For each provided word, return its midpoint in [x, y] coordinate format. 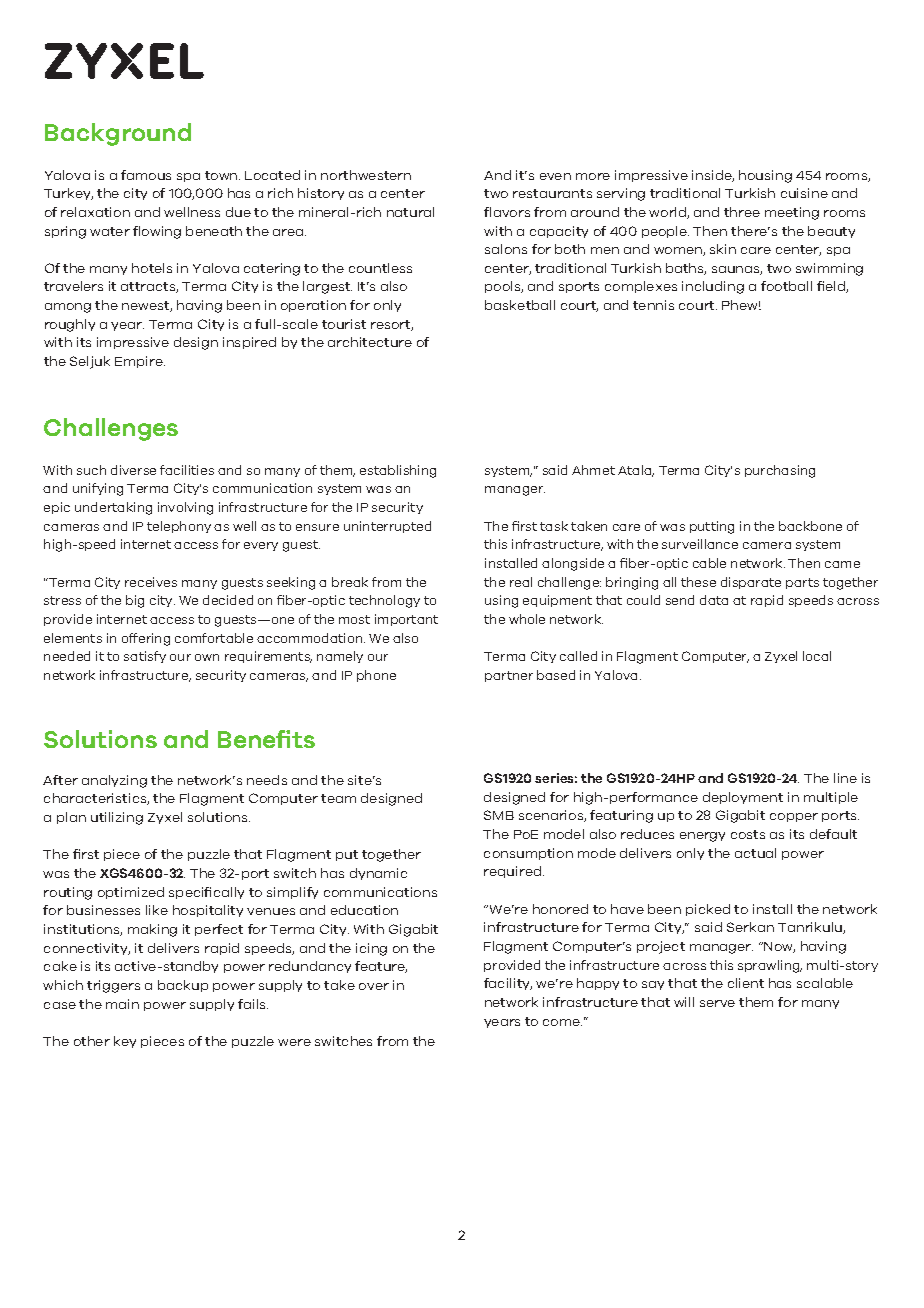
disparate [751, 583]
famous [146, 175]
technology [384, 601]
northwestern [366, 175]
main [122, 1004]
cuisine [804, 193]
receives [151, 582]
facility [508, 984]
